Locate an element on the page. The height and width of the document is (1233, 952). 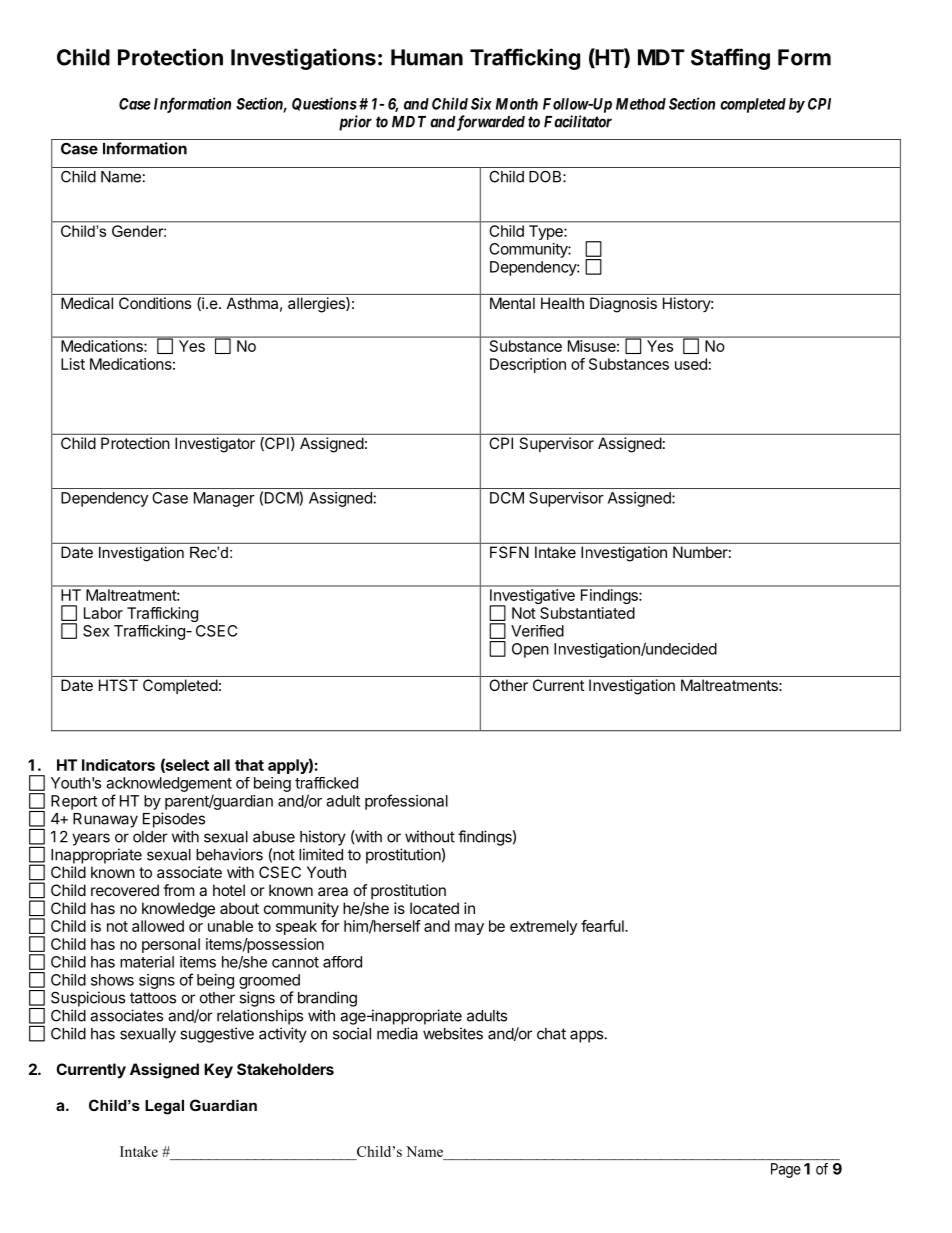
Labor is located at coordinates (103, 613).
